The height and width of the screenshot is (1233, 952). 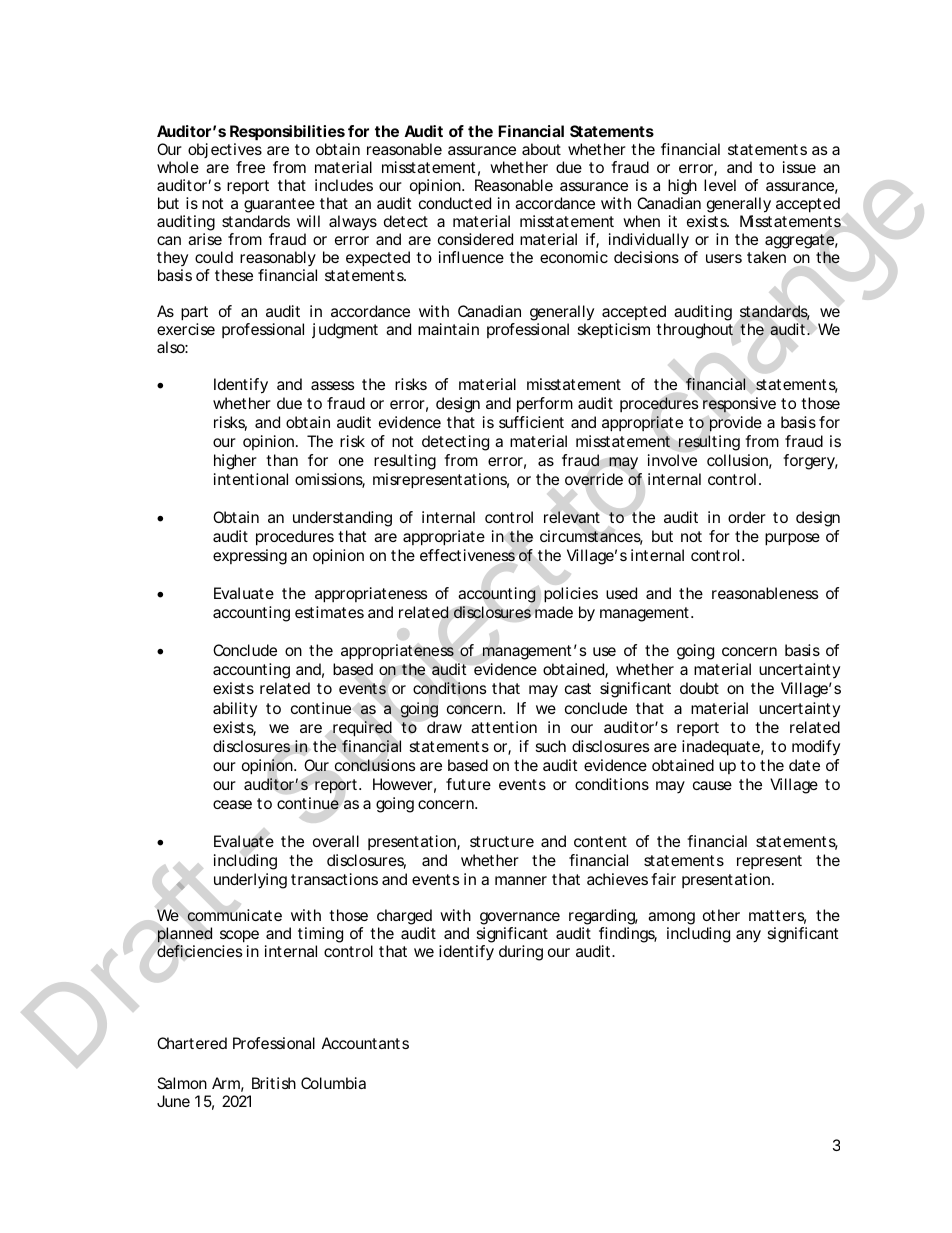 I want to click on cease, so click(x=232, y=804).
